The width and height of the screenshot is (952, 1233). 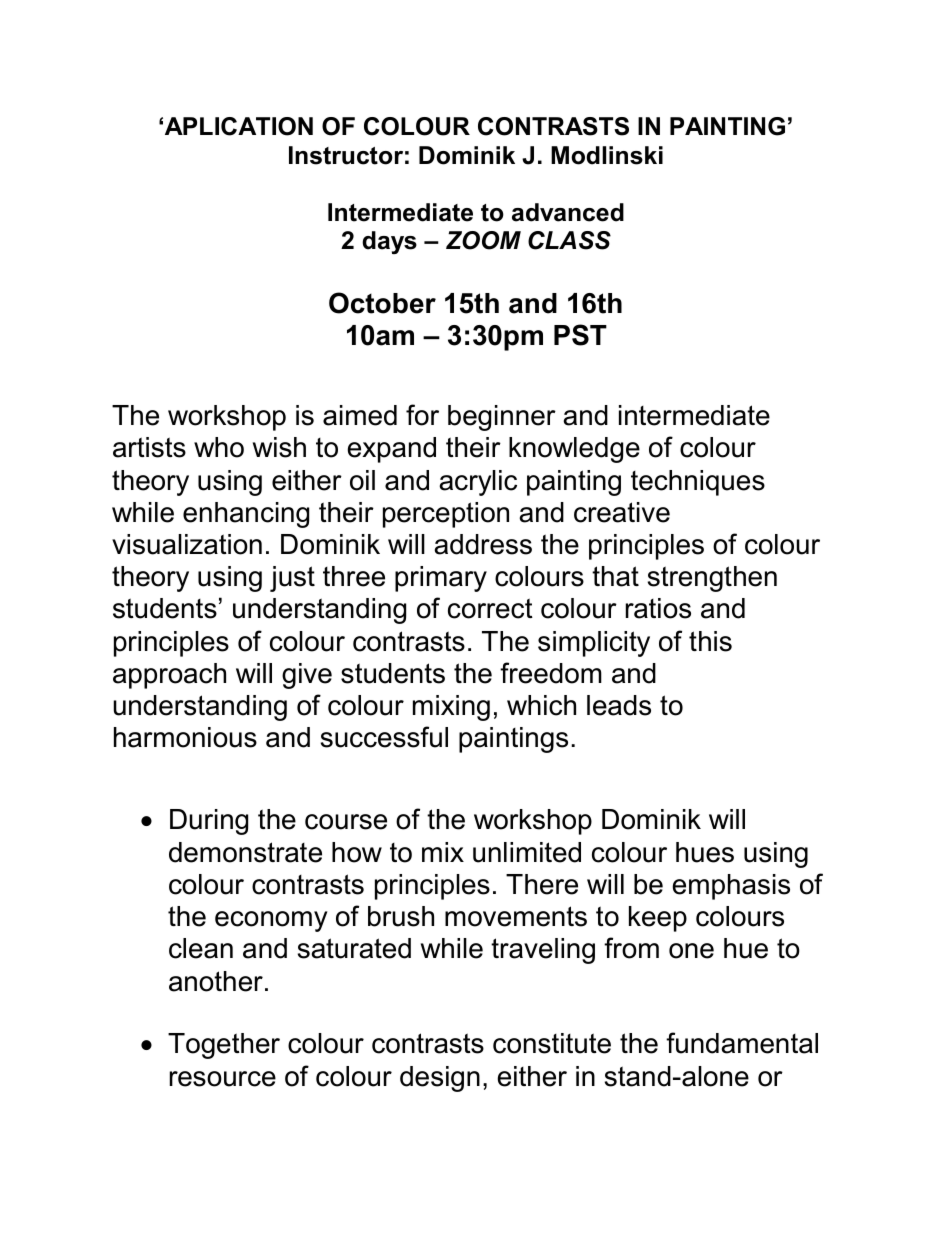 What do you see at coordinates (490, 608) in the screenshot?
I see `correct` at bounding box center [490, 608].
